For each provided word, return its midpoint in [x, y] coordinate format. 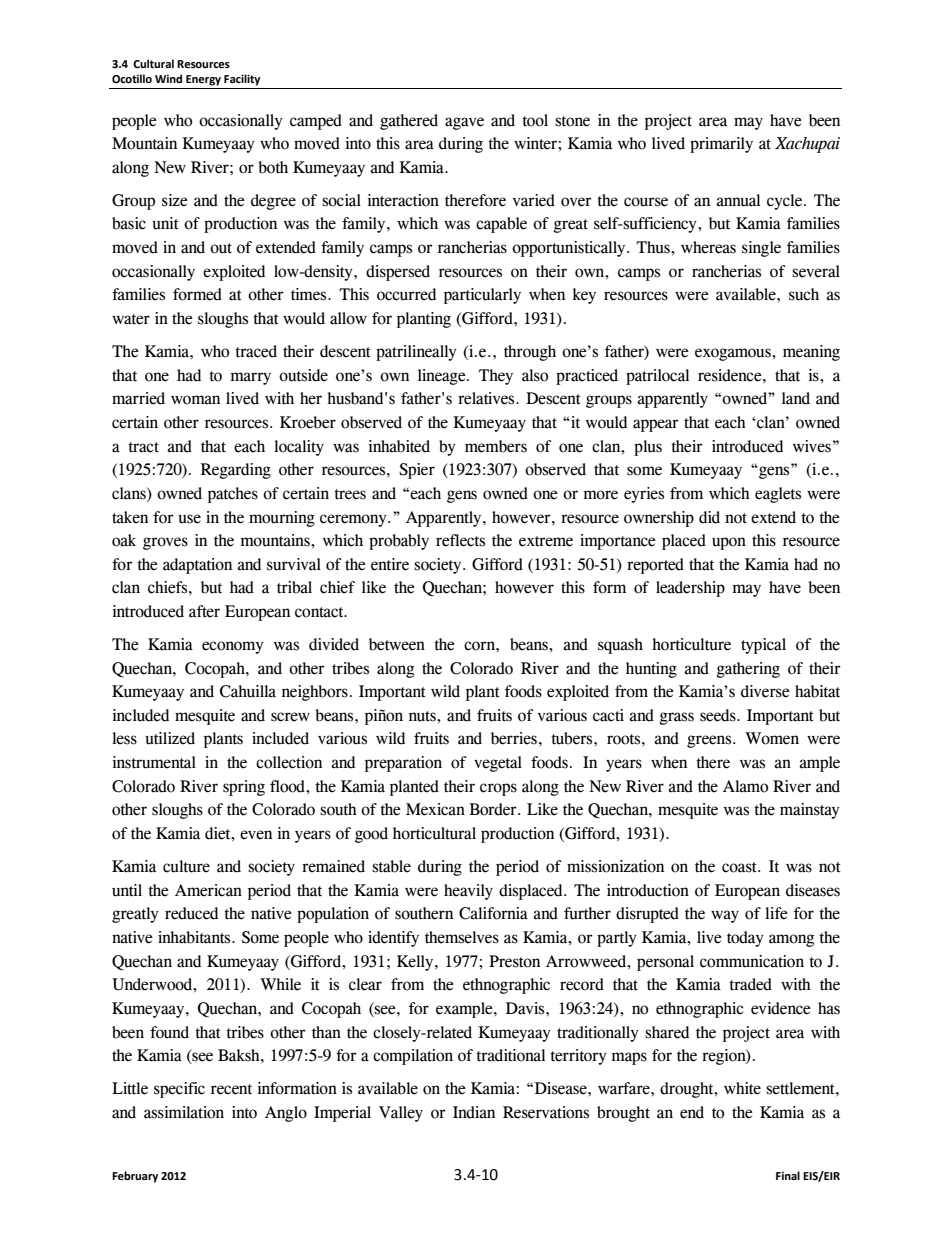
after [204, 611]
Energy [203, 80]
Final [788, 1175]
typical [763, 646]
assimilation [184, 1112]
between [397, 644]
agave [464, 123]
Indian [474, 1112]
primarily [721, 145]
